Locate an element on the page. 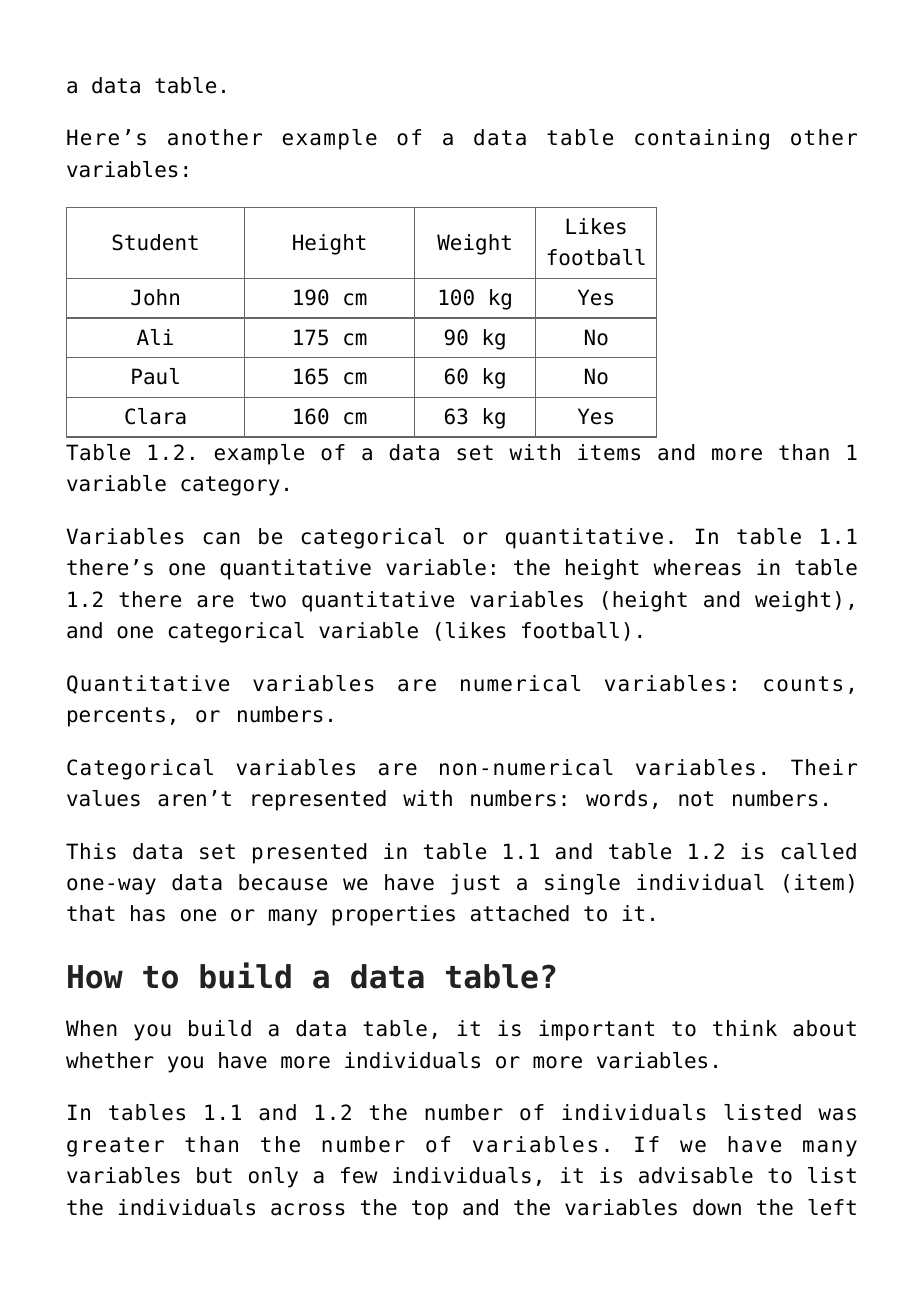 The height and width of the image is (1308, 924). percents is located at coordinates (116, 717).
